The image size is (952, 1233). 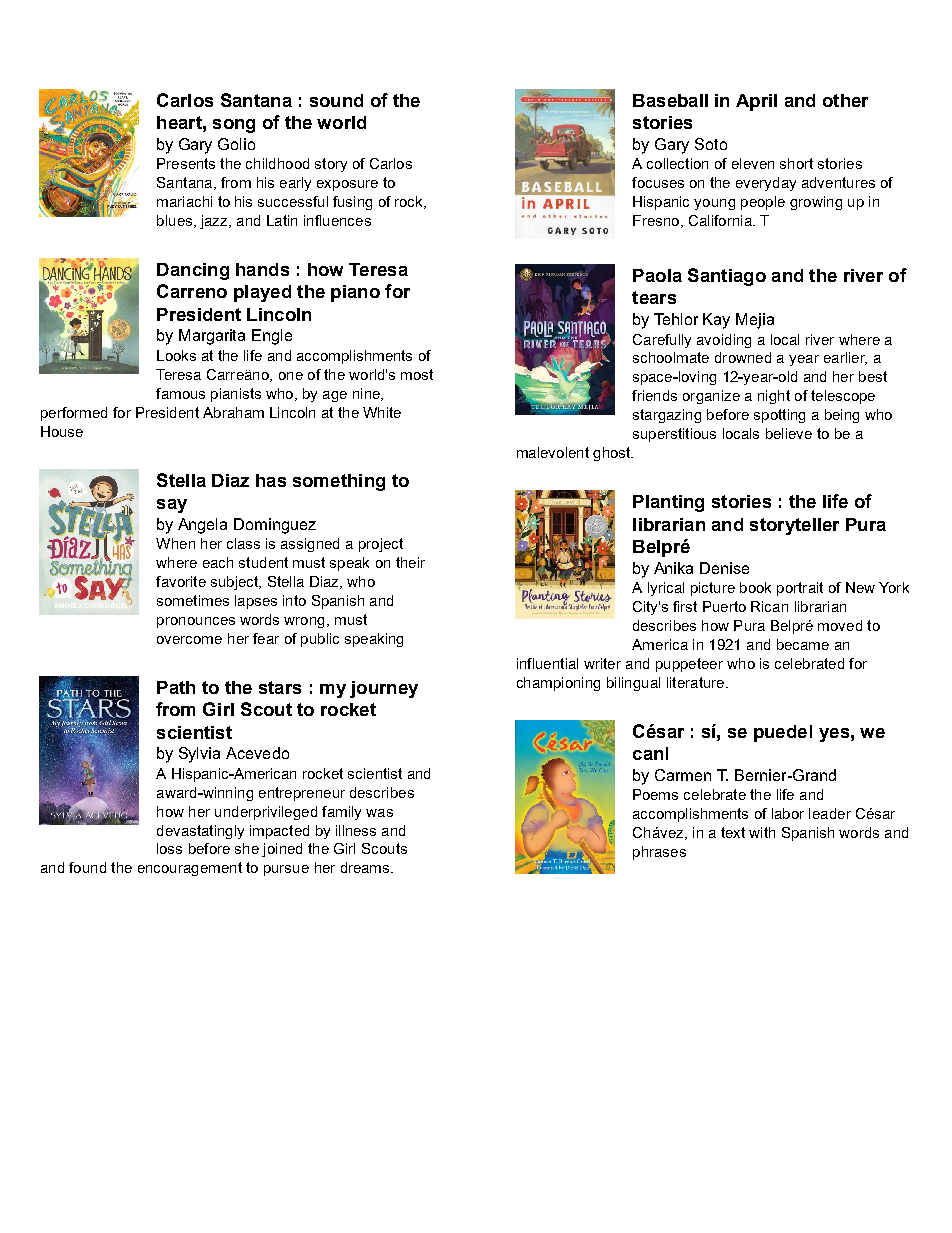 What do you see at coordinates (756, 102) in the image?
I see `April` at bounding box center [756, 102].
